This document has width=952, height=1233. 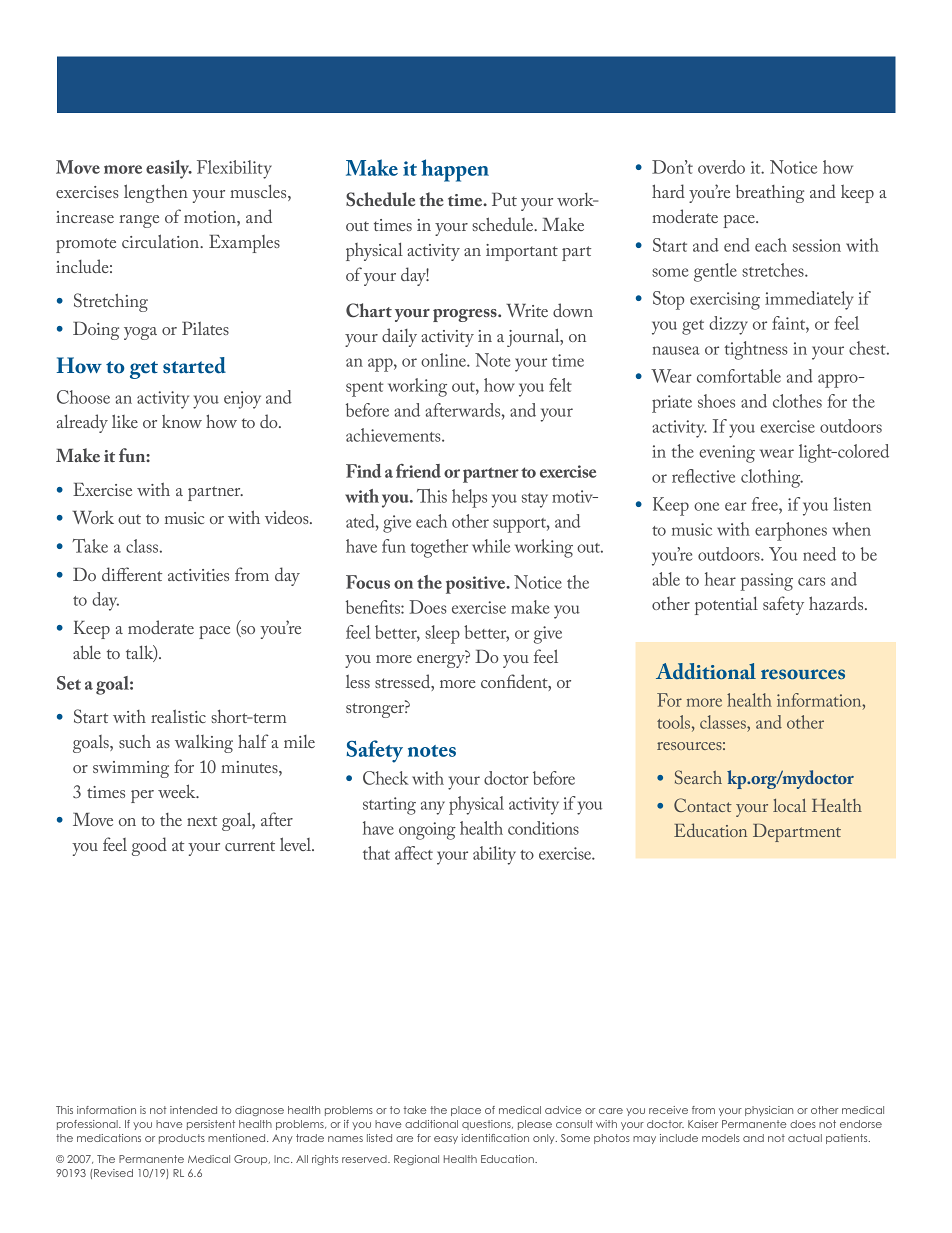 I want to click on realistic, so click(x=178, y=716).
